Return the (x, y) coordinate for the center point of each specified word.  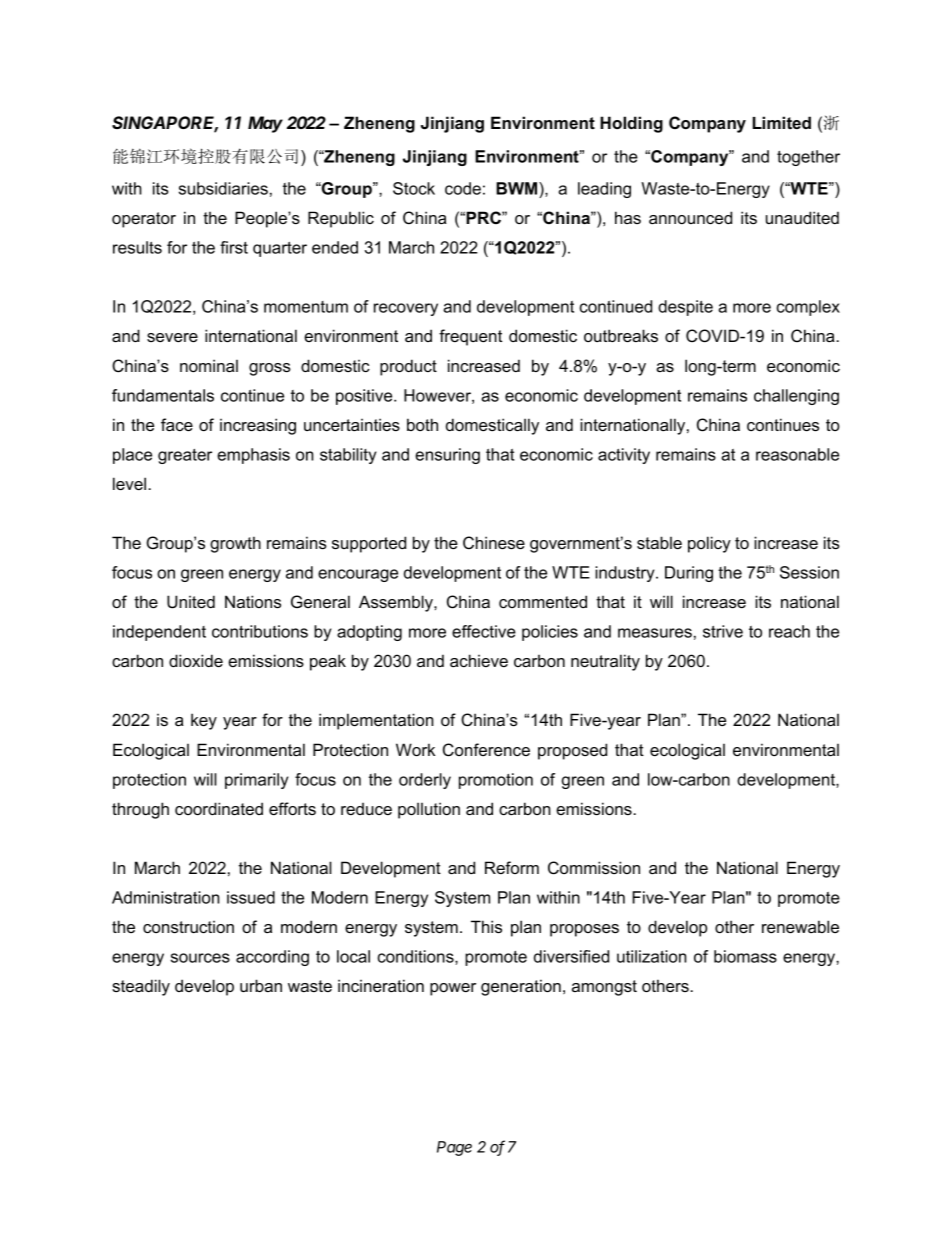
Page (454, 1148)
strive (723, 631)
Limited (782, 122)
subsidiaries (223, 188)
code (463, 188)
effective (484, 631)
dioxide (196, 660)
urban (261, 985)
